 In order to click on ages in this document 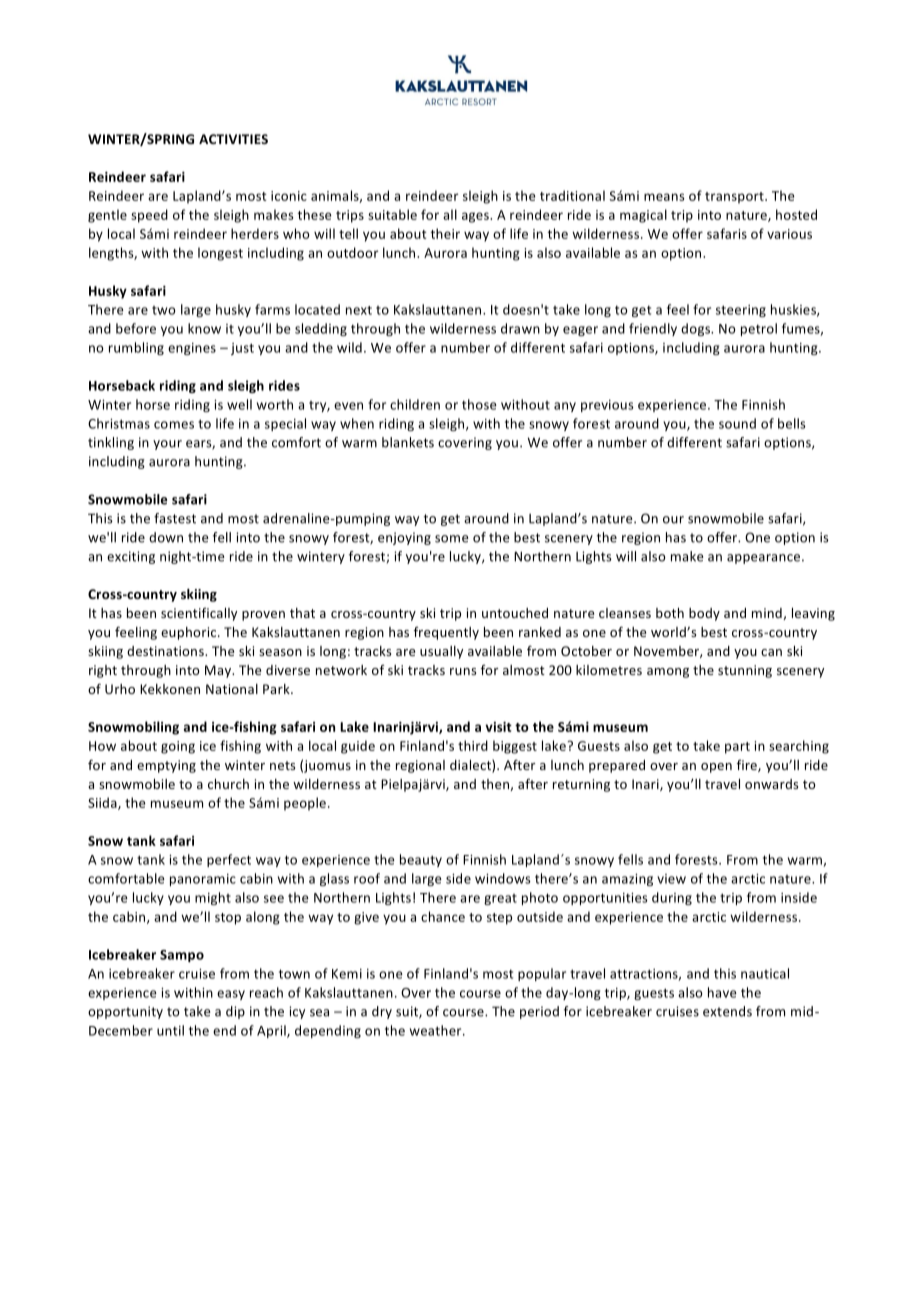, I will do `click(476, 217)`.
